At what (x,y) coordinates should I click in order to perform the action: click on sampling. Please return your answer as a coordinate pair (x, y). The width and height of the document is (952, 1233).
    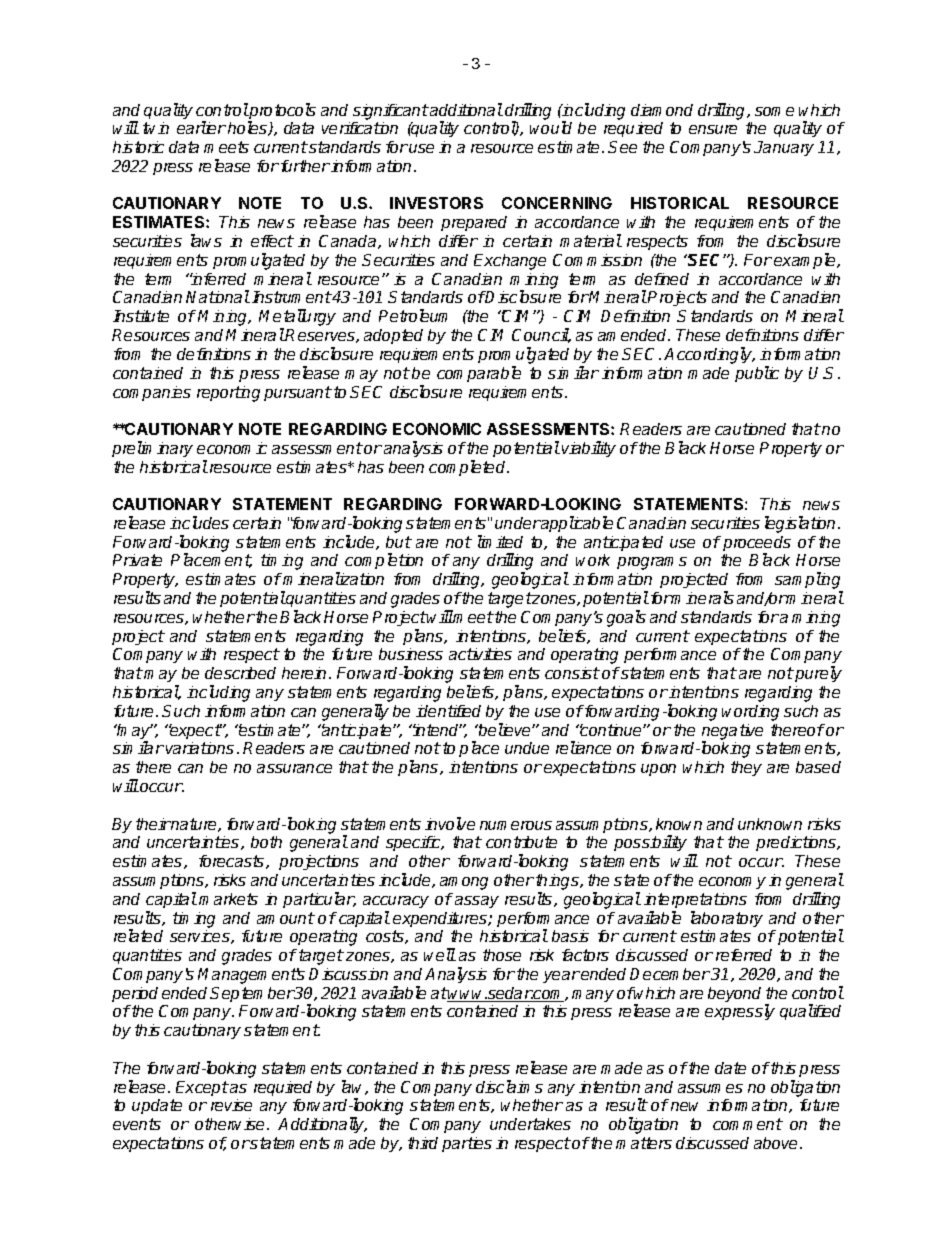
    Looking at the image, I should click on (809, 582).
